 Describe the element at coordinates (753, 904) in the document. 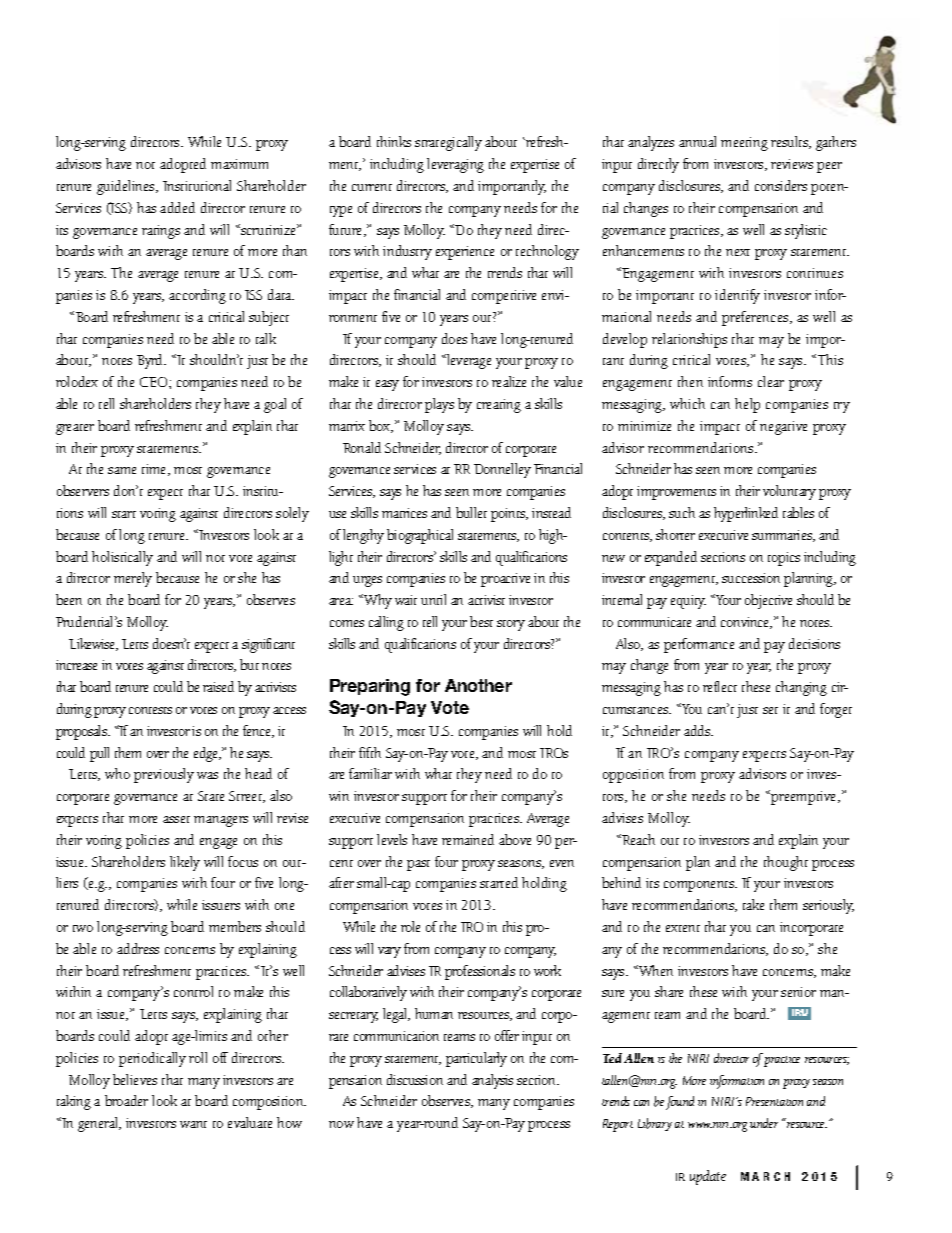

I see `take` at that location.
